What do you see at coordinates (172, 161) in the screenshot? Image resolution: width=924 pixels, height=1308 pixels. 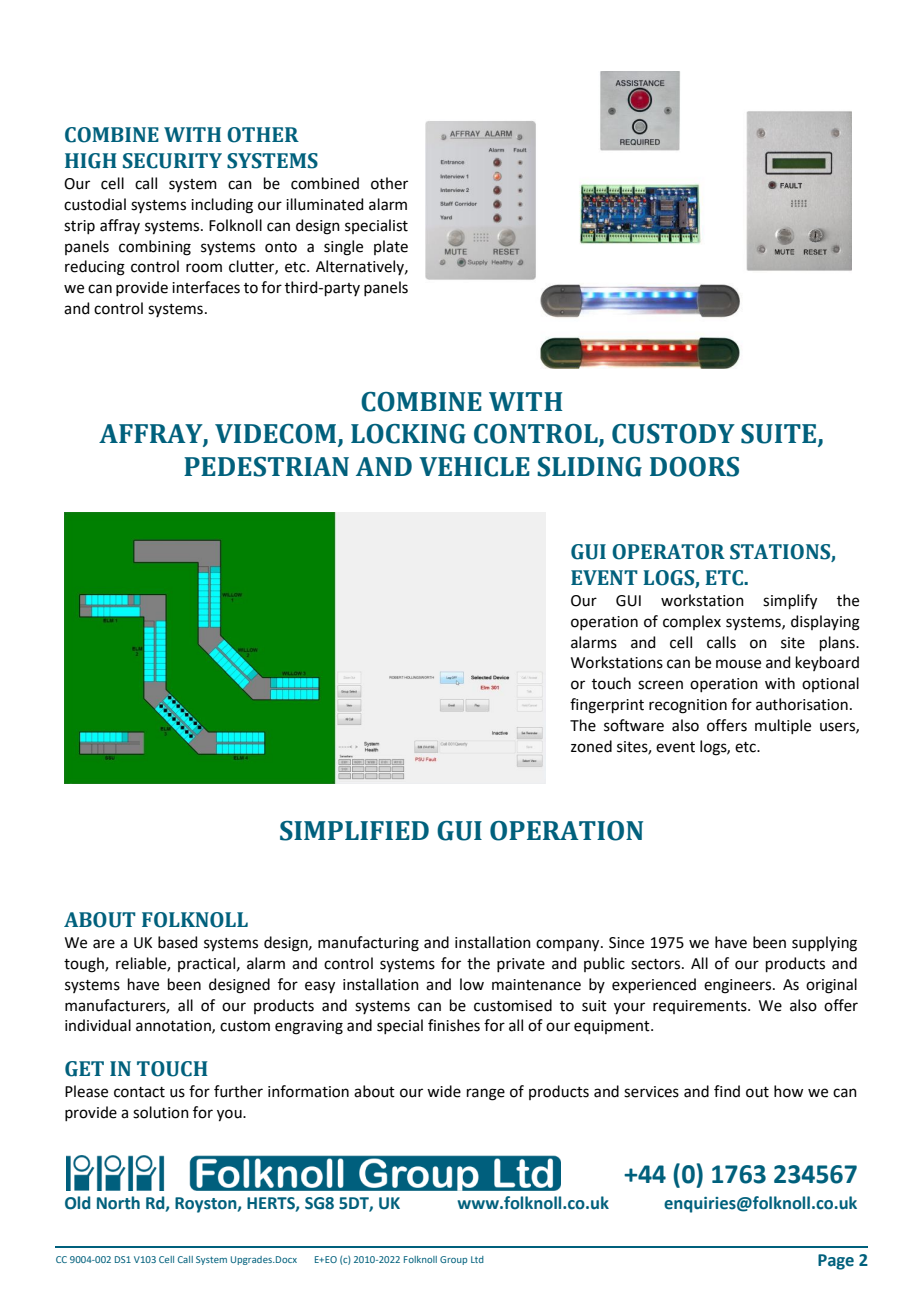 I see `SECURITY` at bounding box center [172, 161].
